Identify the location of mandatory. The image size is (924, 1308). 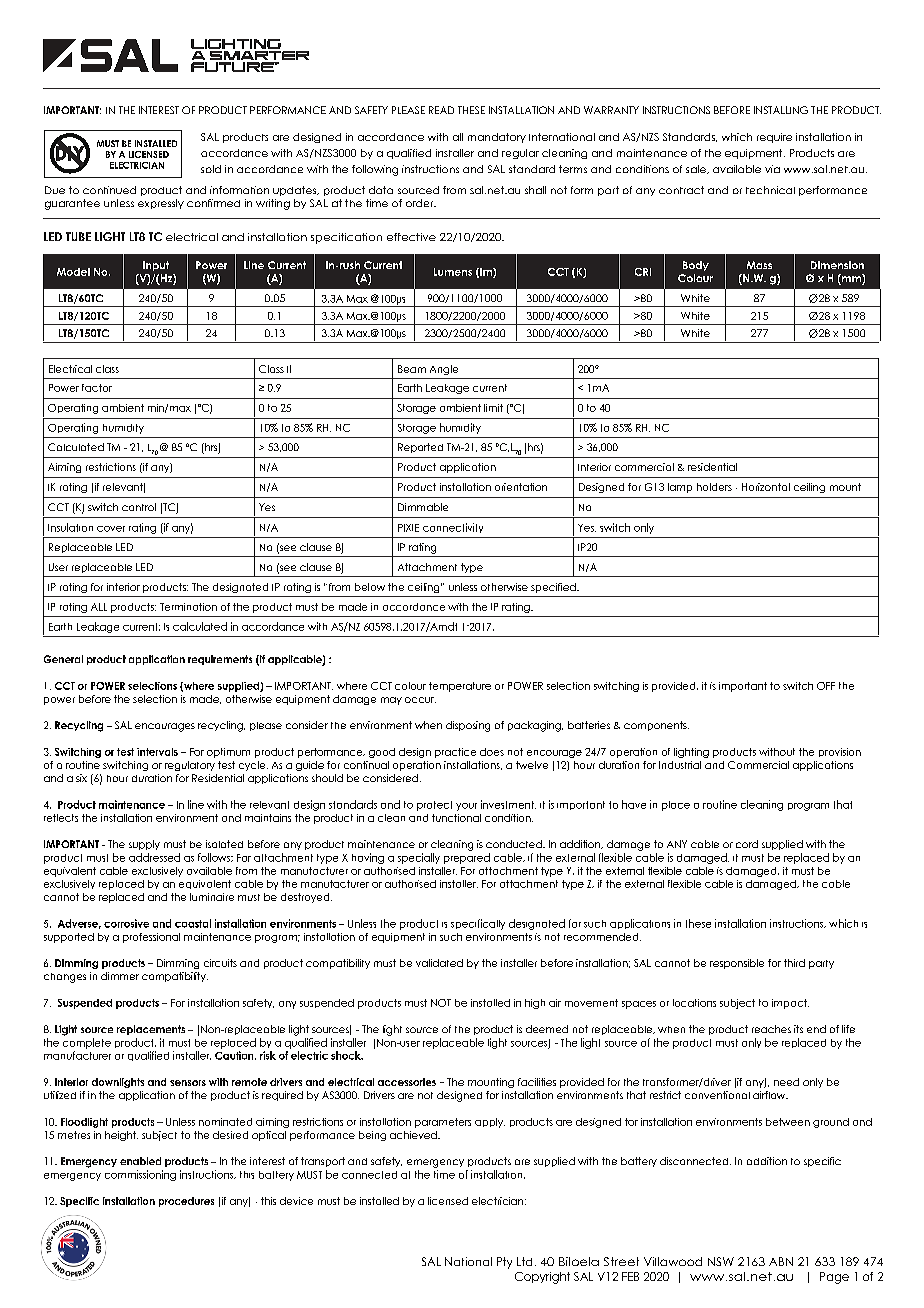
(497, 138).
